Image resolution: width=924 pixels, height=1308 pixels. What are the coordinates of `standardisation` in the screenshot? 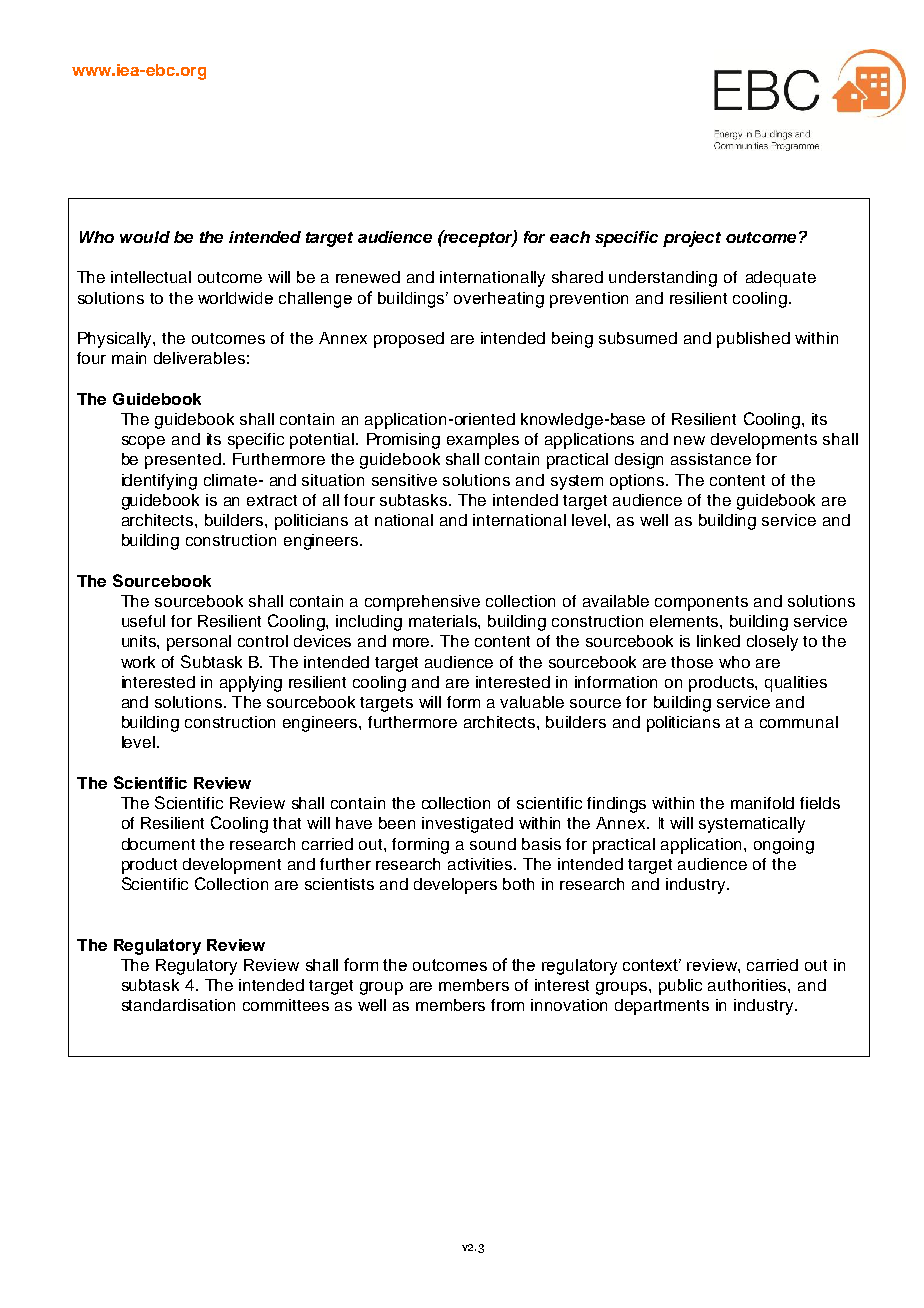 It's located at (178, 1005).
